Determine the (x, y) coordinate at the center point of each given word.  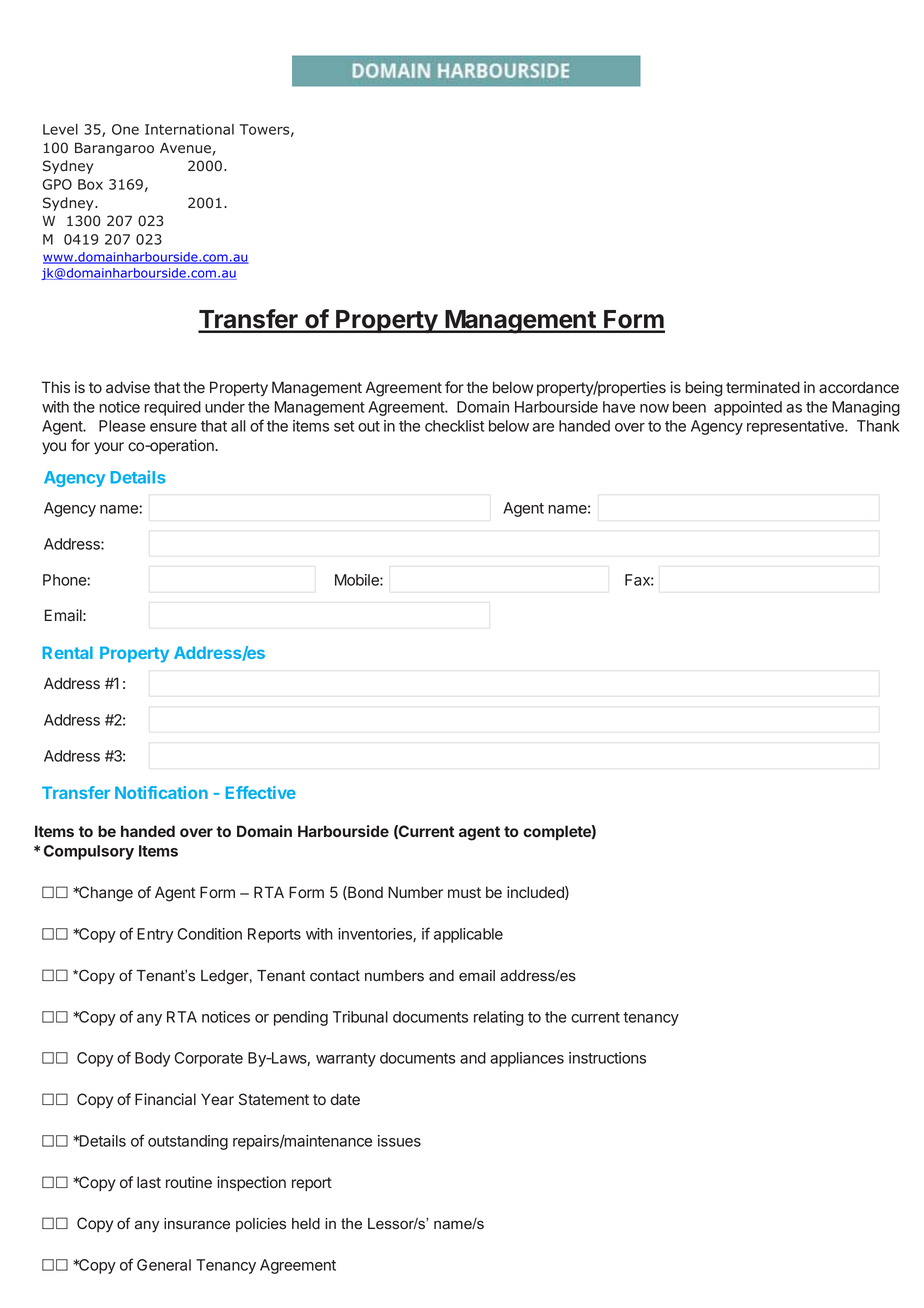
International (189, 129)
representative (796, 427)
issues (399, 1141)
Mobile (358, 580)
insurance (197, 1224)
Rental (67, 652)
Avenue (185, 148)
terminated (763, 387)
